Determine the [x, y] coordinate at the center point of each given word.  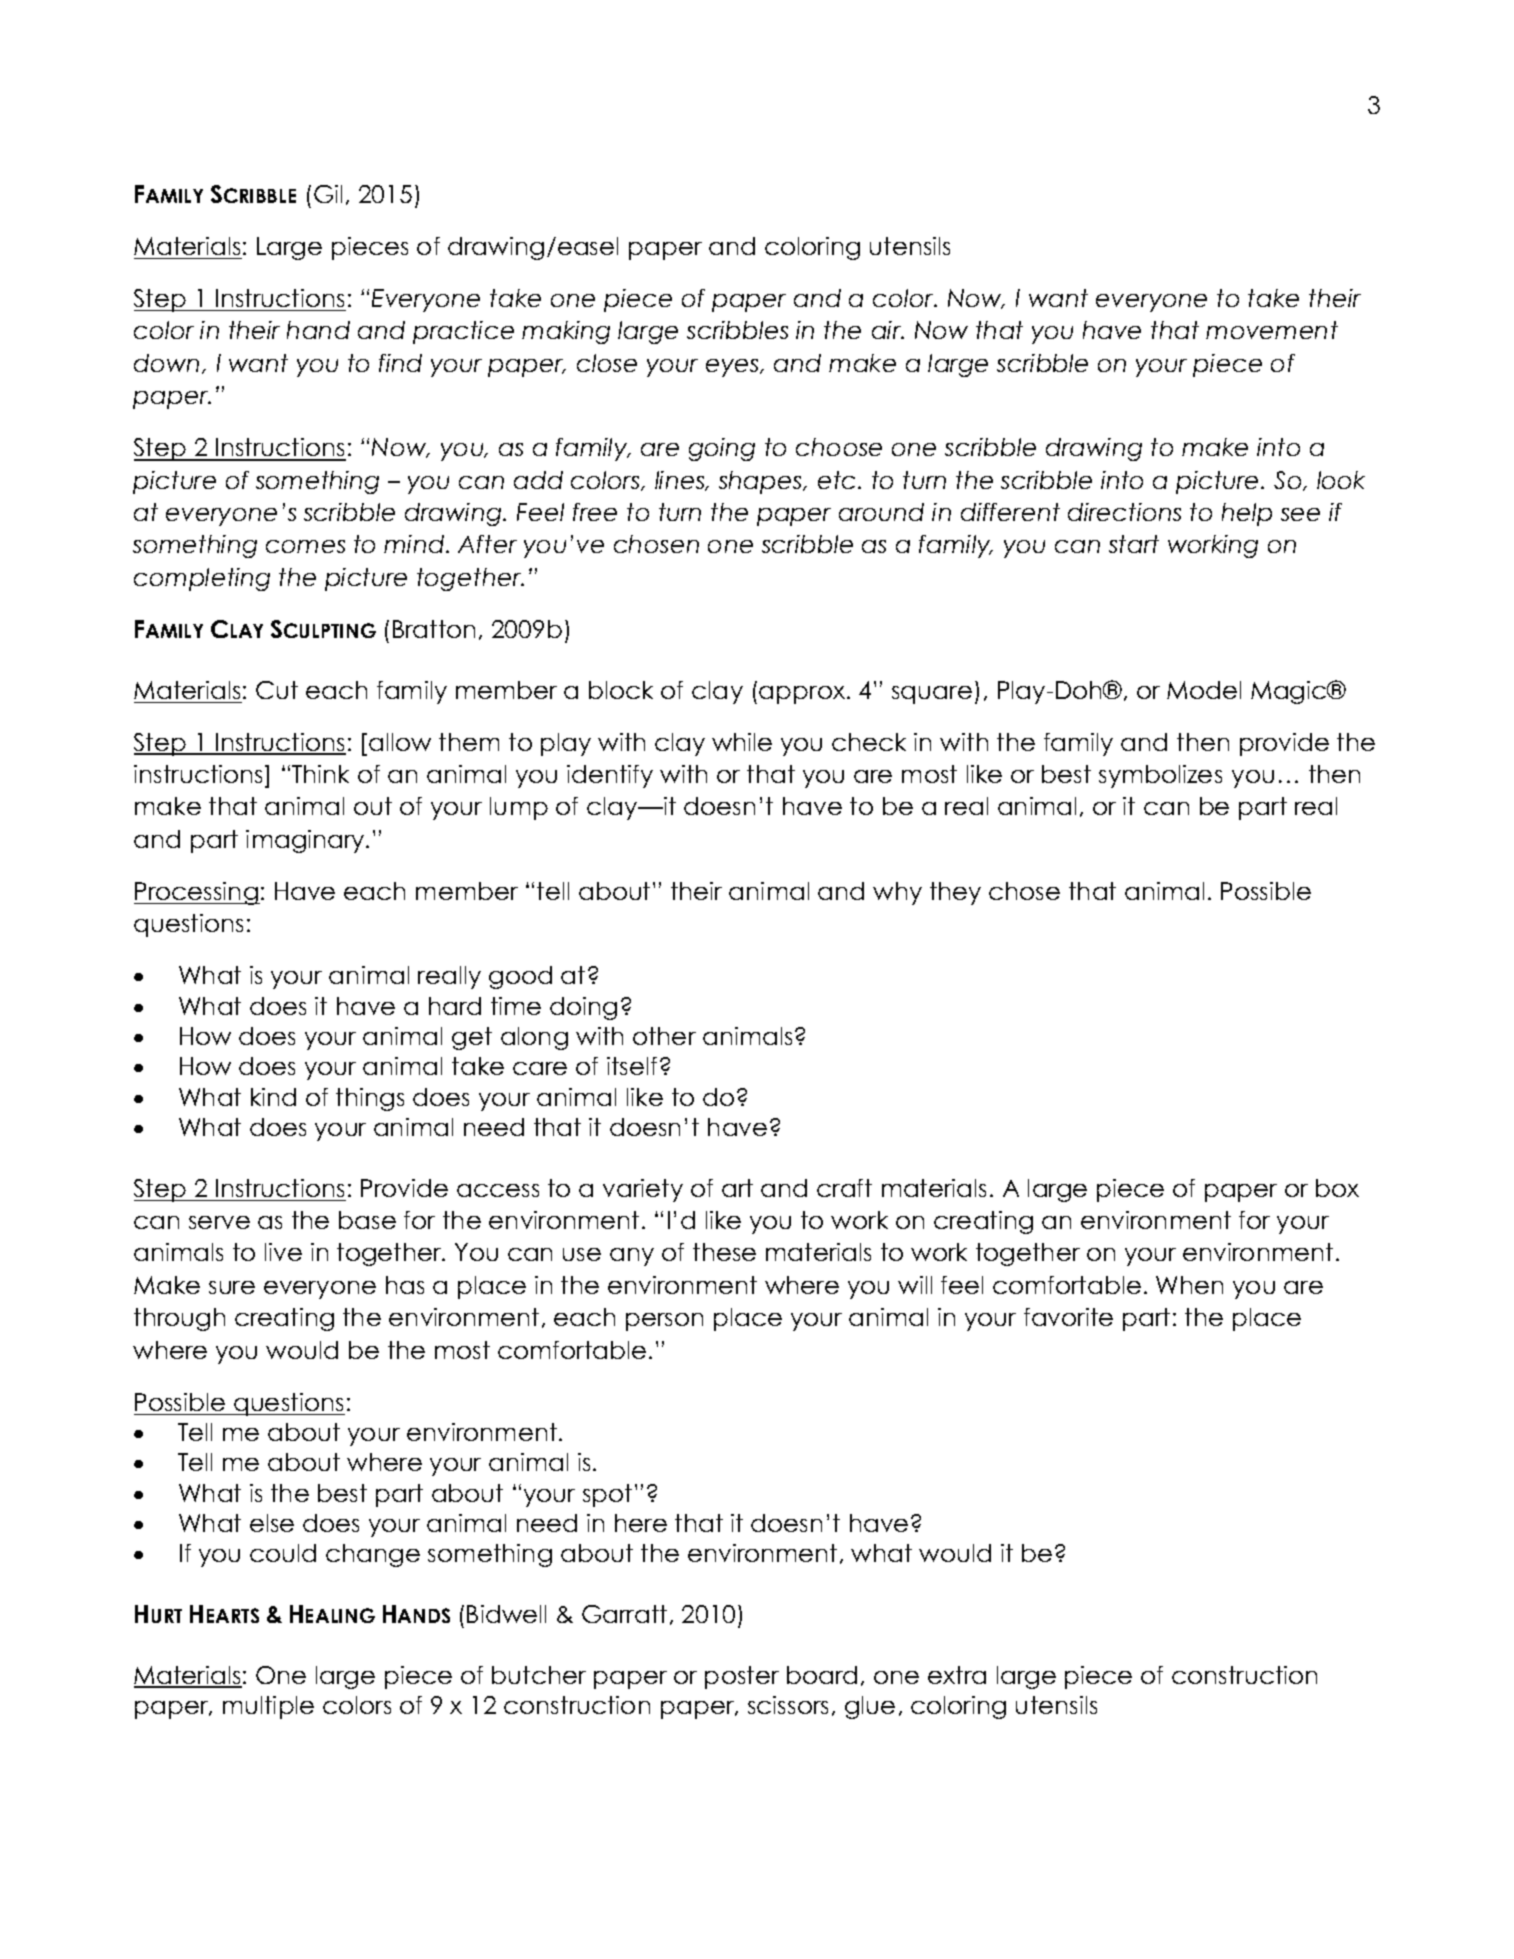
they [955, 893]
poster [742, 1677]
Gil [328, 194]
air [888, 330]
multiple [268, 1707]
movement [1272, 330]
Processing [197, 893]
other [664, 1036]
